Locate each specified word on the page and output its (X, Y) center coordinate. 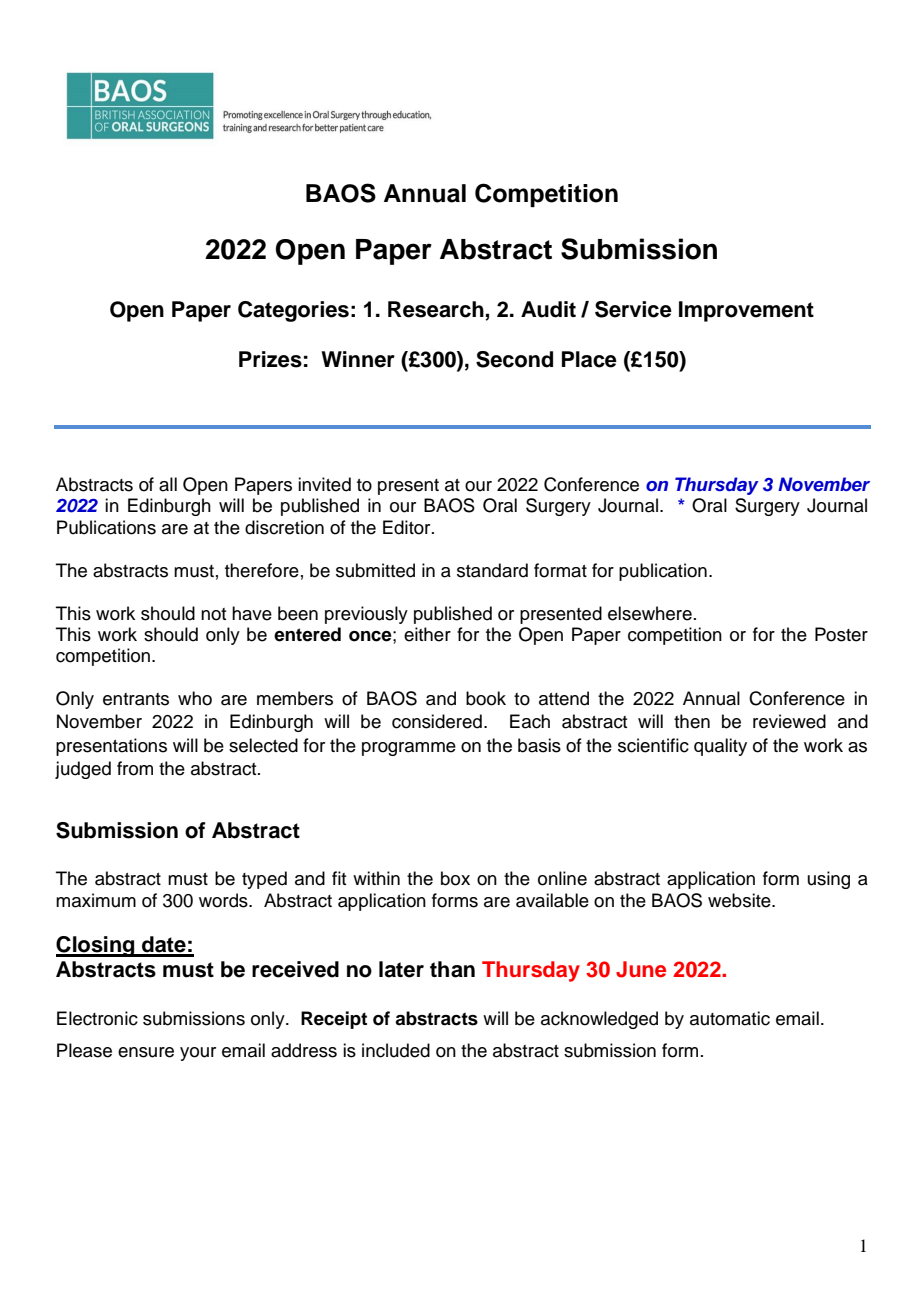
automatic (730, 1018)
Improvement (746, 311)
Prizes (270, 359)
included (396, 1050)
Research (437, 310)
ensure (146, 1052)
